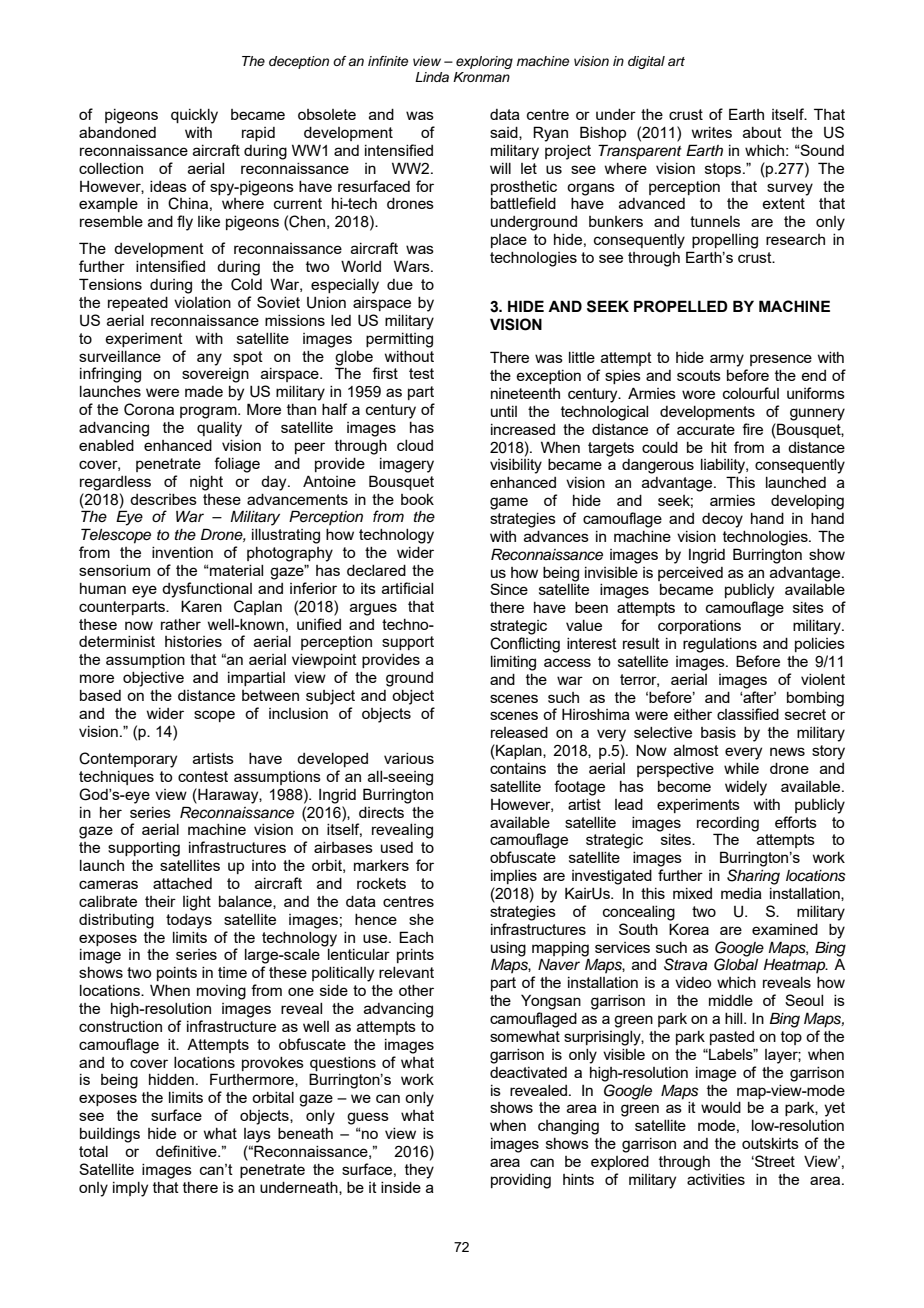 The image size is (924, 1308). What do you see at coordinates (187, 1151) in the screenshot?
I see `definitive` at bounding box center [187, 1151].
